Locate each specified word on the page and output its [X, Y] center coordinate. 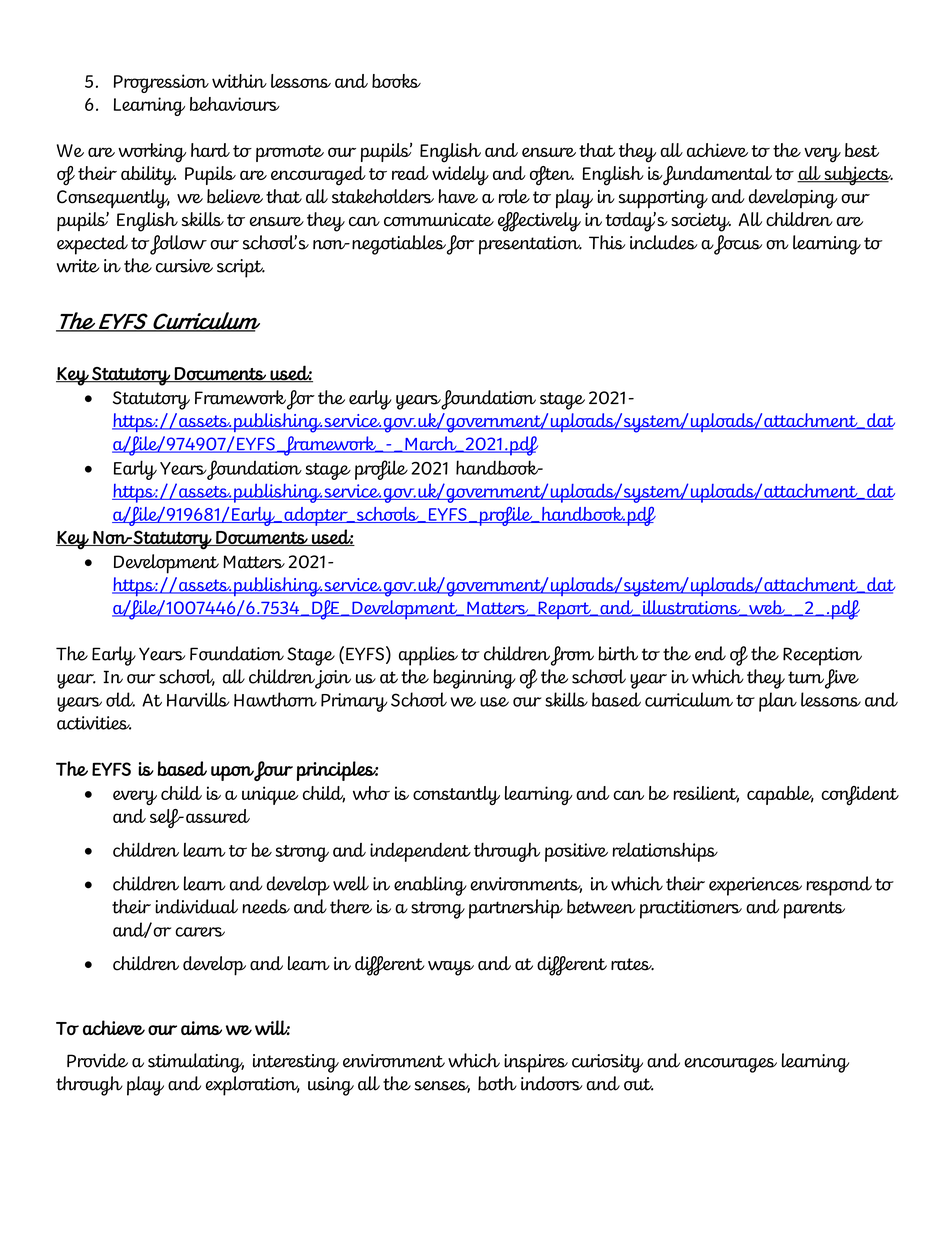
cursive [184, 266]
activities [94, 723]
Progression [161, 83]
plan [778, 702]
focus [737, 245]
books [396, 81]
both [497, 1083]
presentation [530, 245]
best [862, 150]
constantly [456, 795]
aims [201, 1028]
